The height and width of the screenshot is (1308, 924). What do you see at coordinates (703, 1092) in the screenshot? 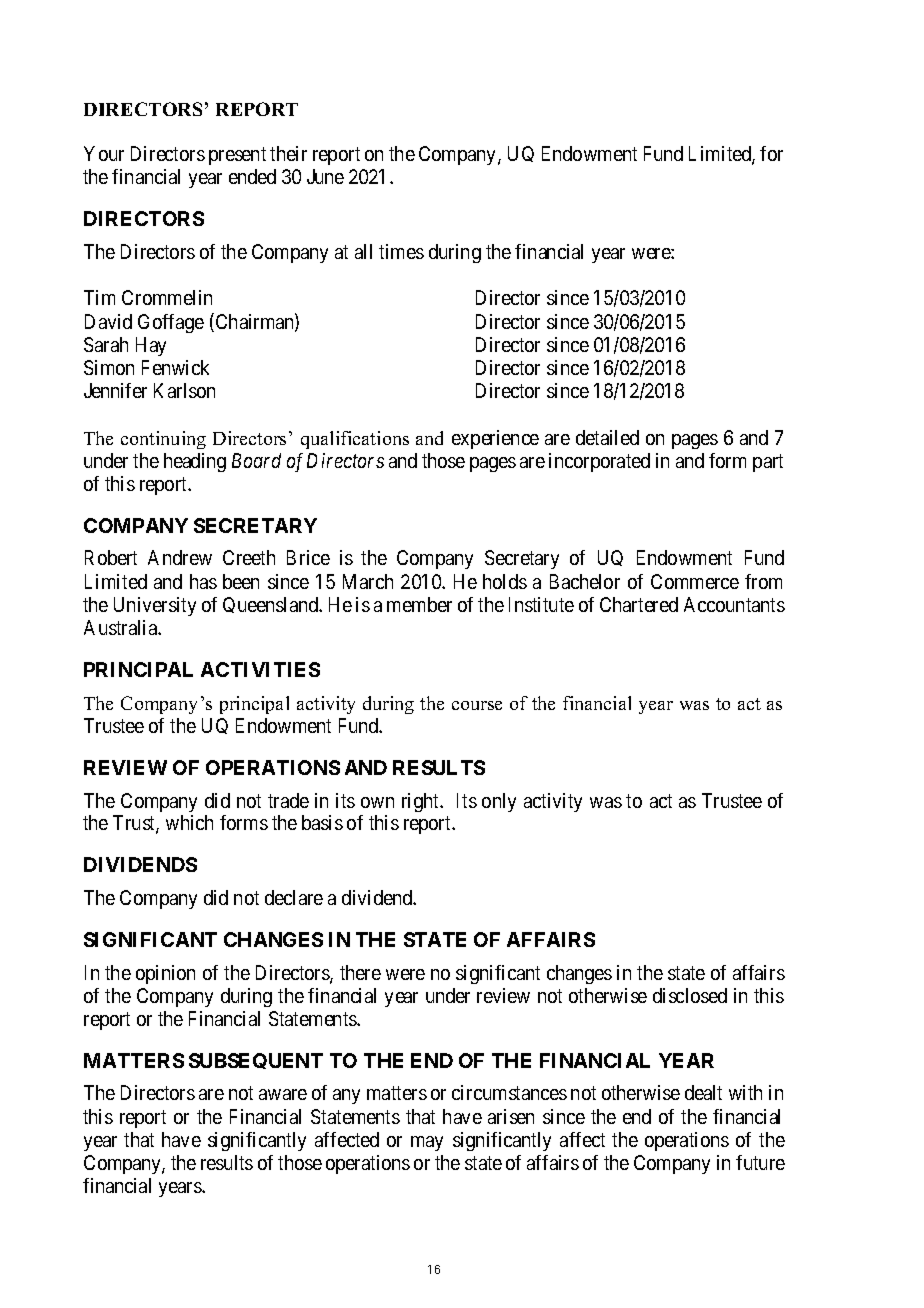
I see `dealt` at bounding box center [703, 1092].
